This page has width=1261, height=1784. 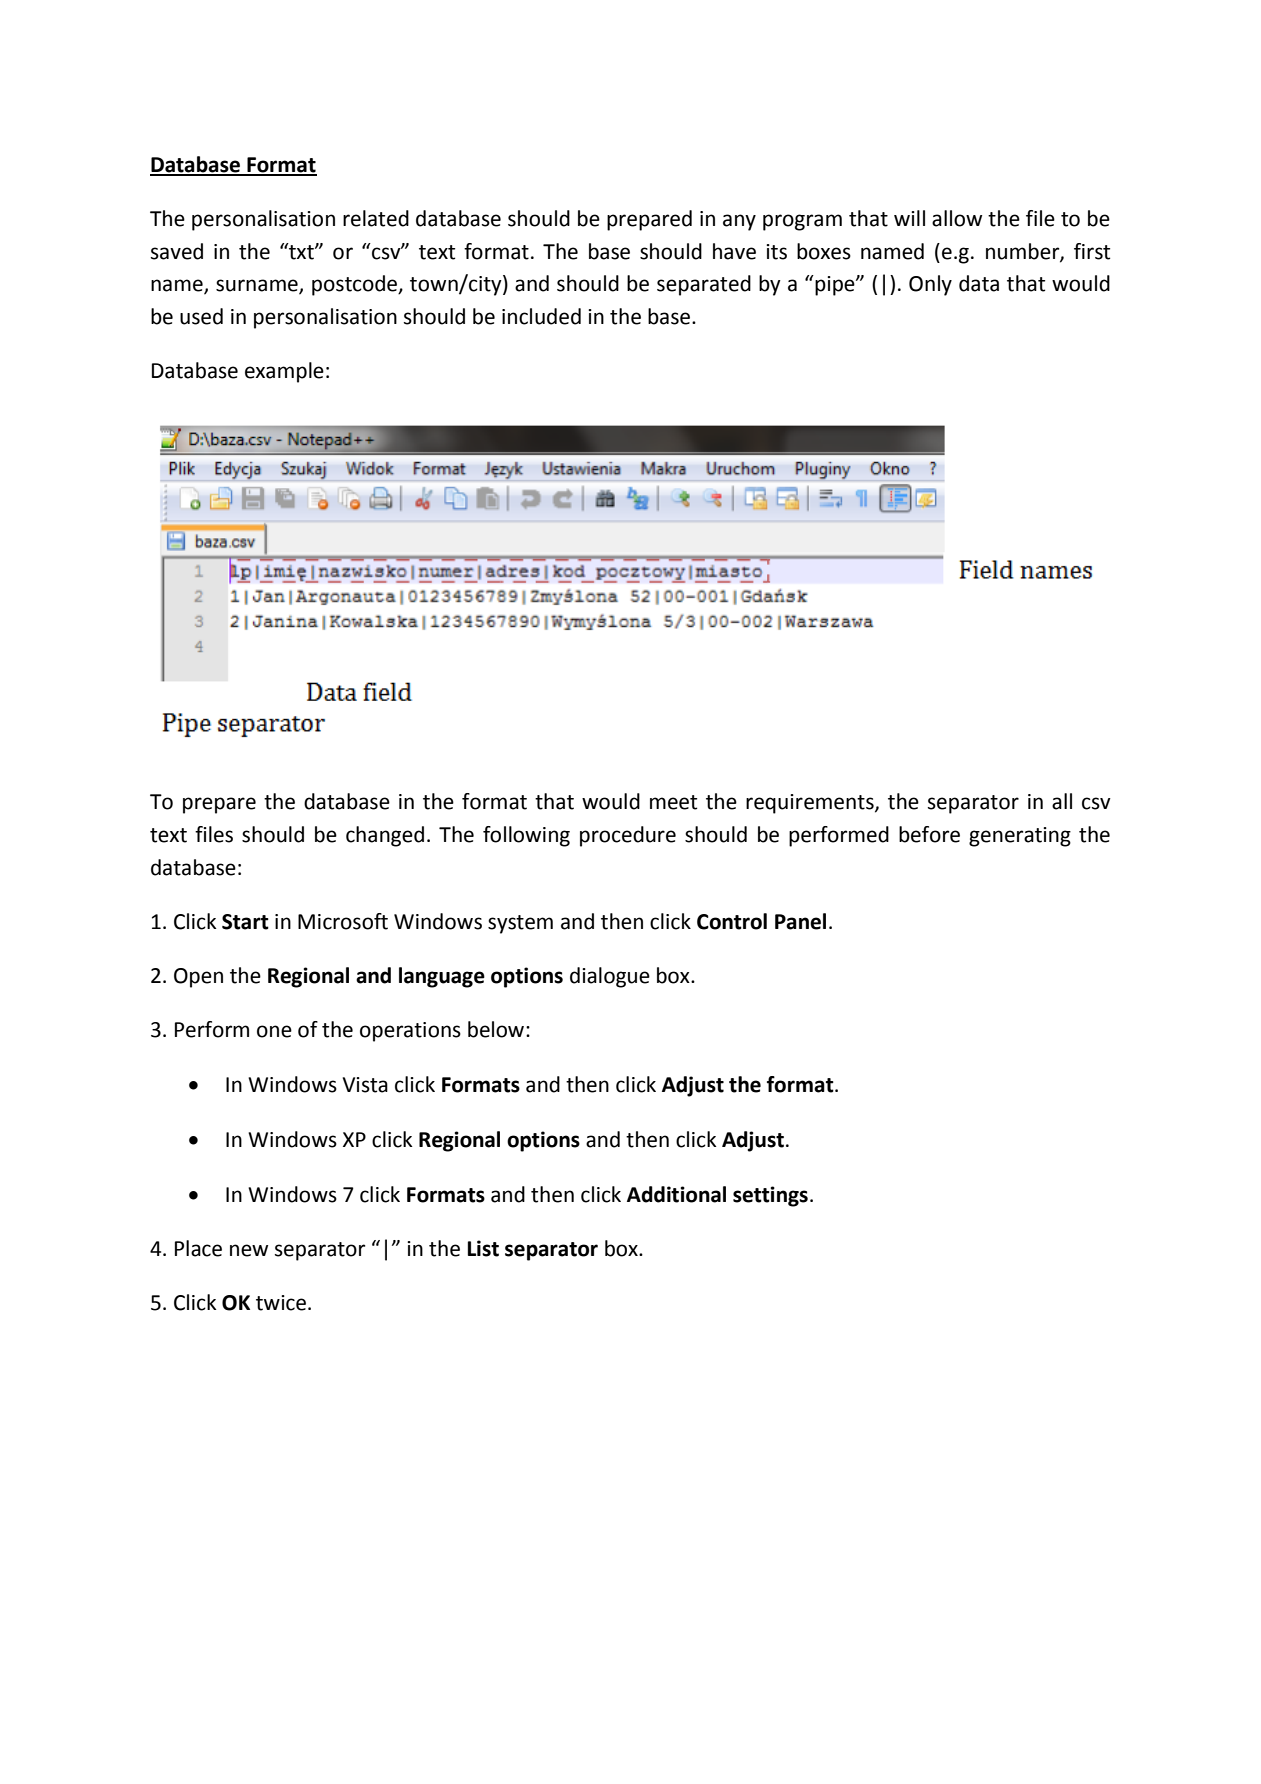 What do you see at coordinates (376, 218) in the page?
I see `related` at bounding box center [376, 218].
